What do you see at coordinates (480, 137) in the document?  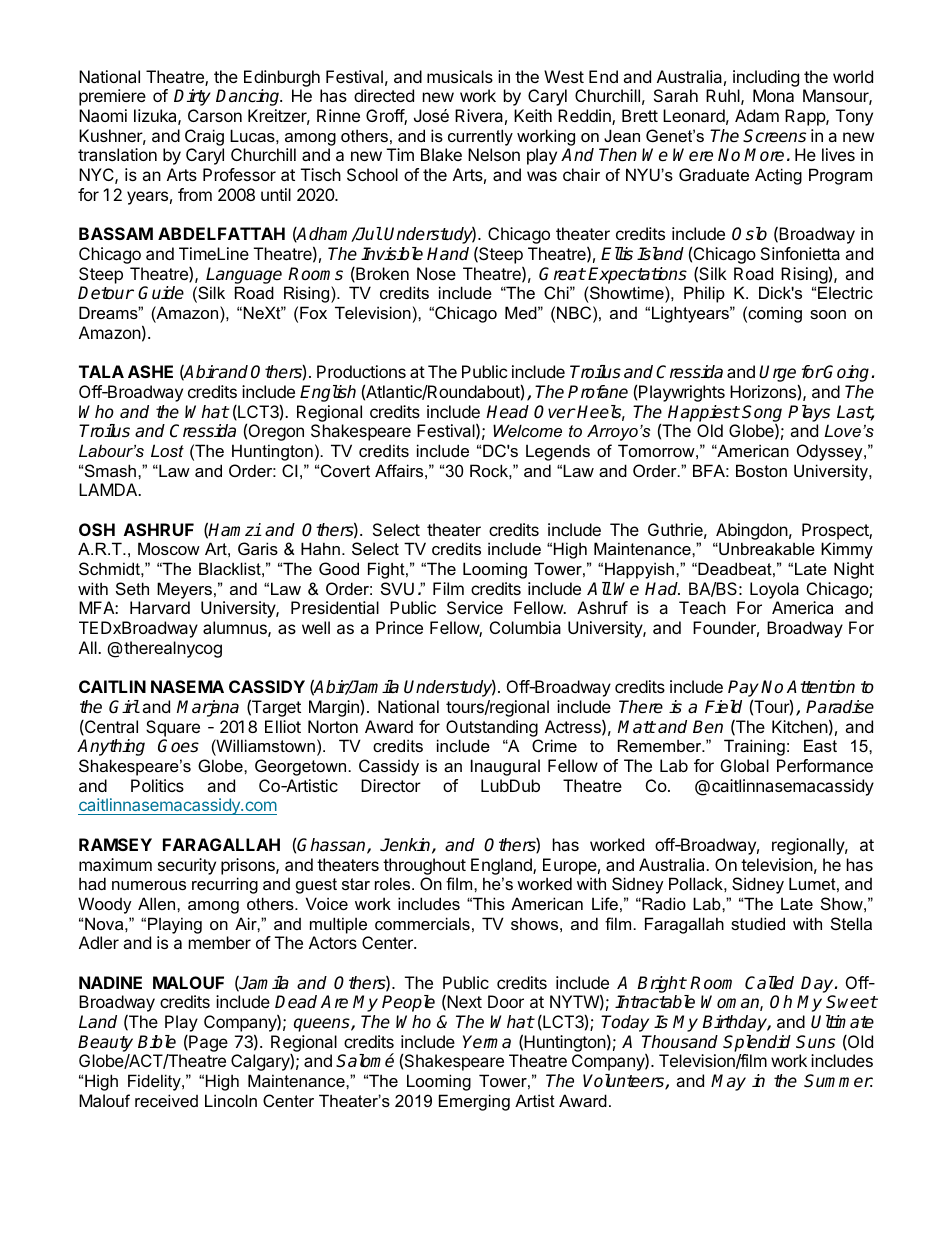 I see `currently` at bounding box center [480, 137].
